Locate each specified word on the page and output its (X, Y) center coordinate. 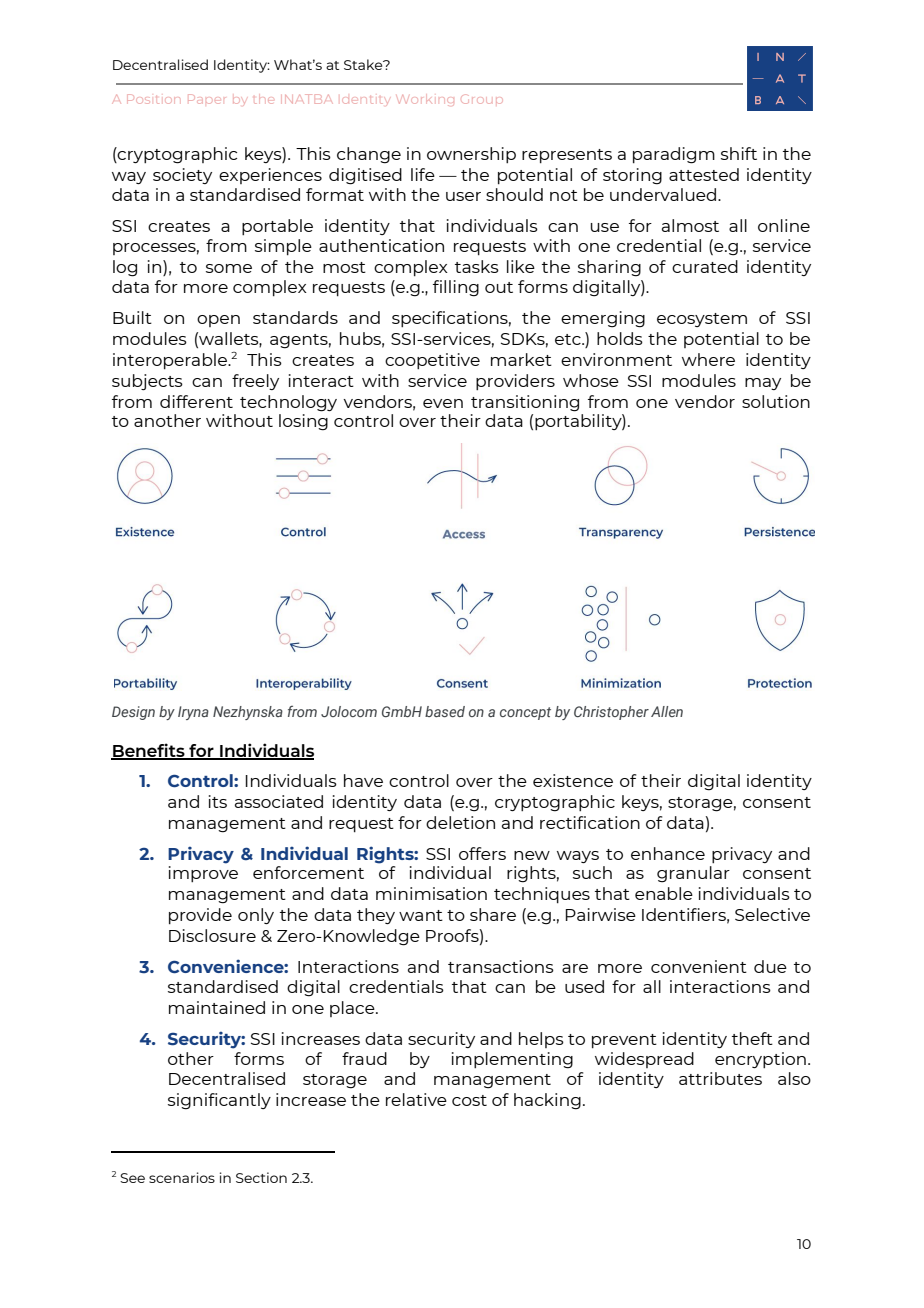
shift (739, 153)
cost (469, 1100)
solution (776, 401)
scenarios (182, 1177)
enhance (668, 853)
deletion (460, 822)
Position (153, 99)
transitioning (525, 403)
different (196, 401)
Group (481, 99)
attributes (720, 1078)
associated (279, 801)
